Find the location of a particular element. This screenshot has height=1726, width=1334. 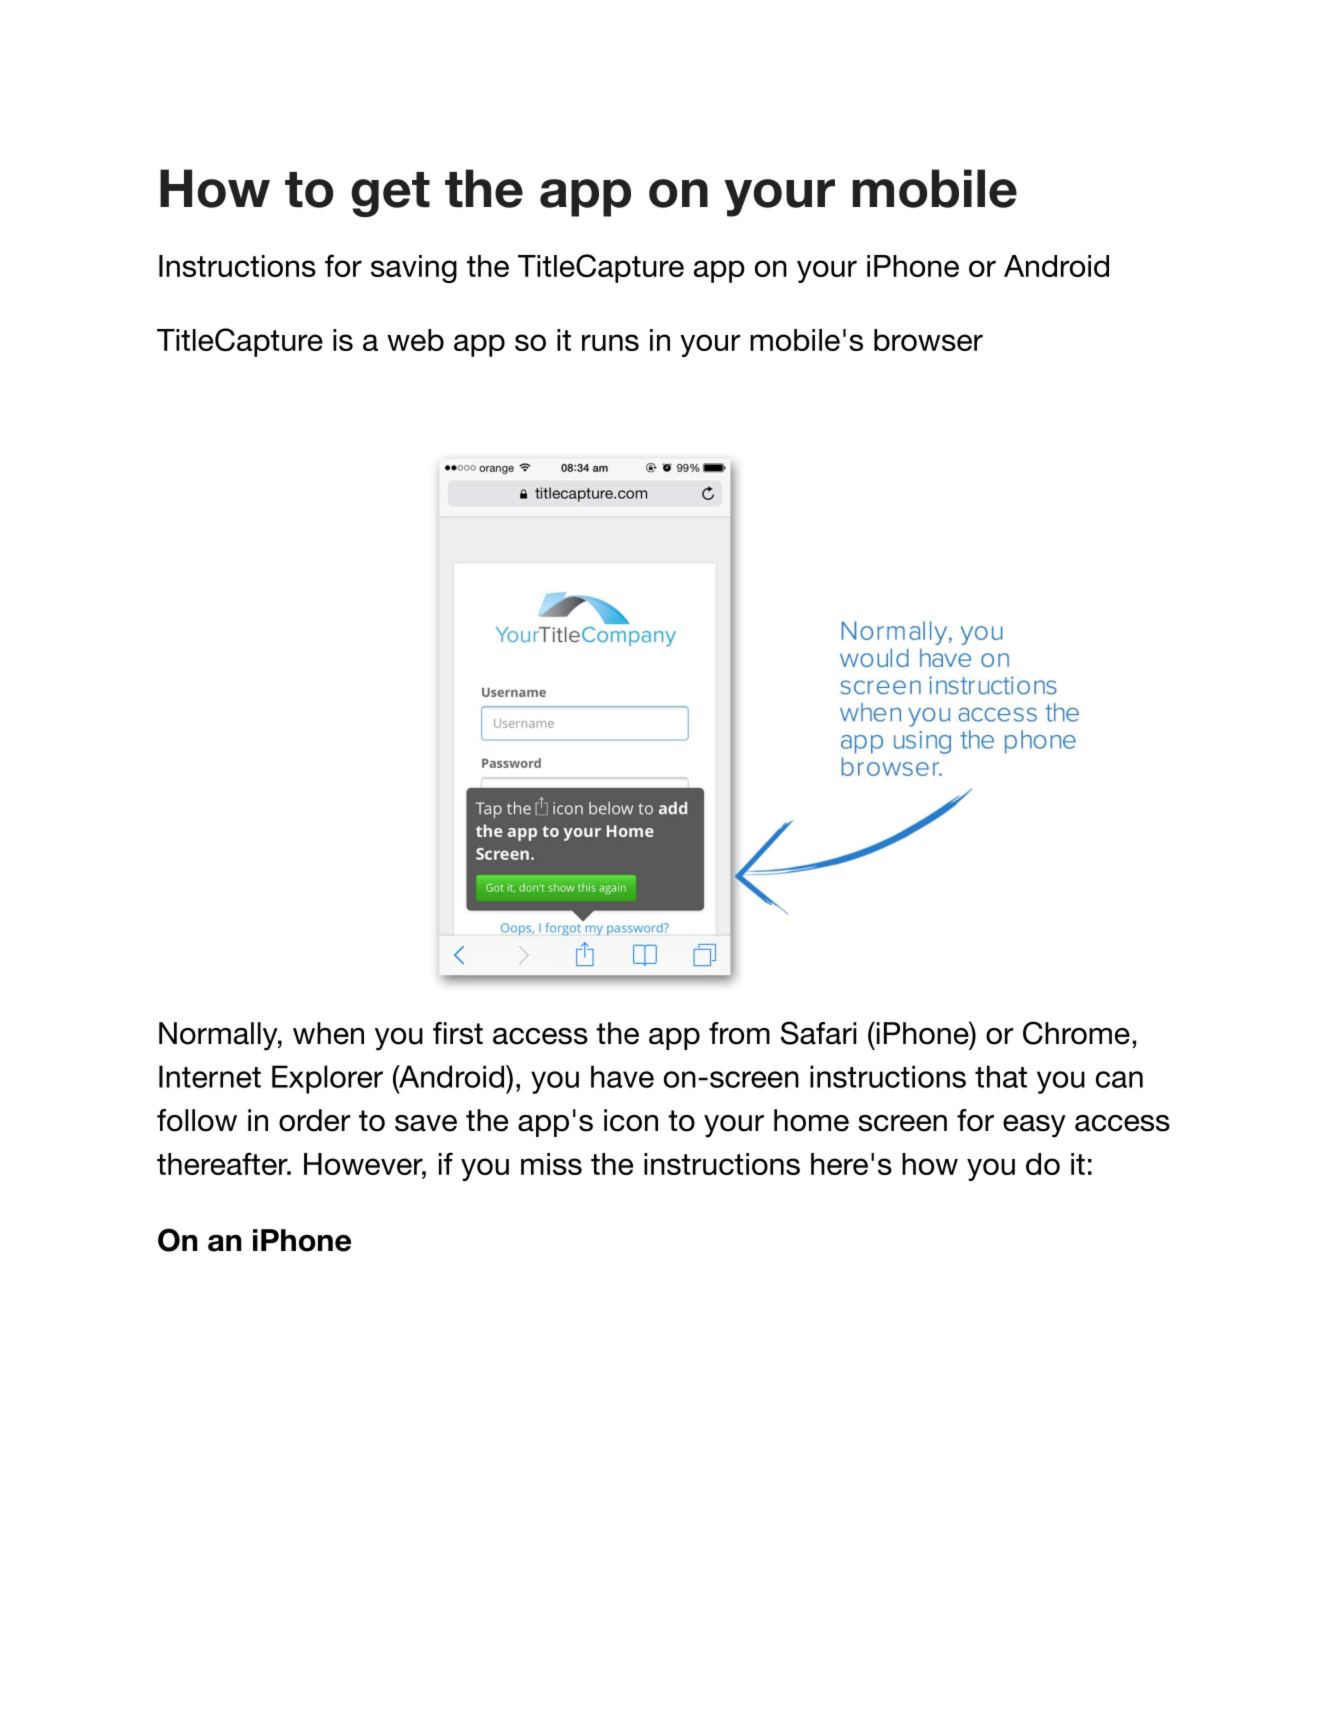

Safari is located at coordinates (819, 1033).
